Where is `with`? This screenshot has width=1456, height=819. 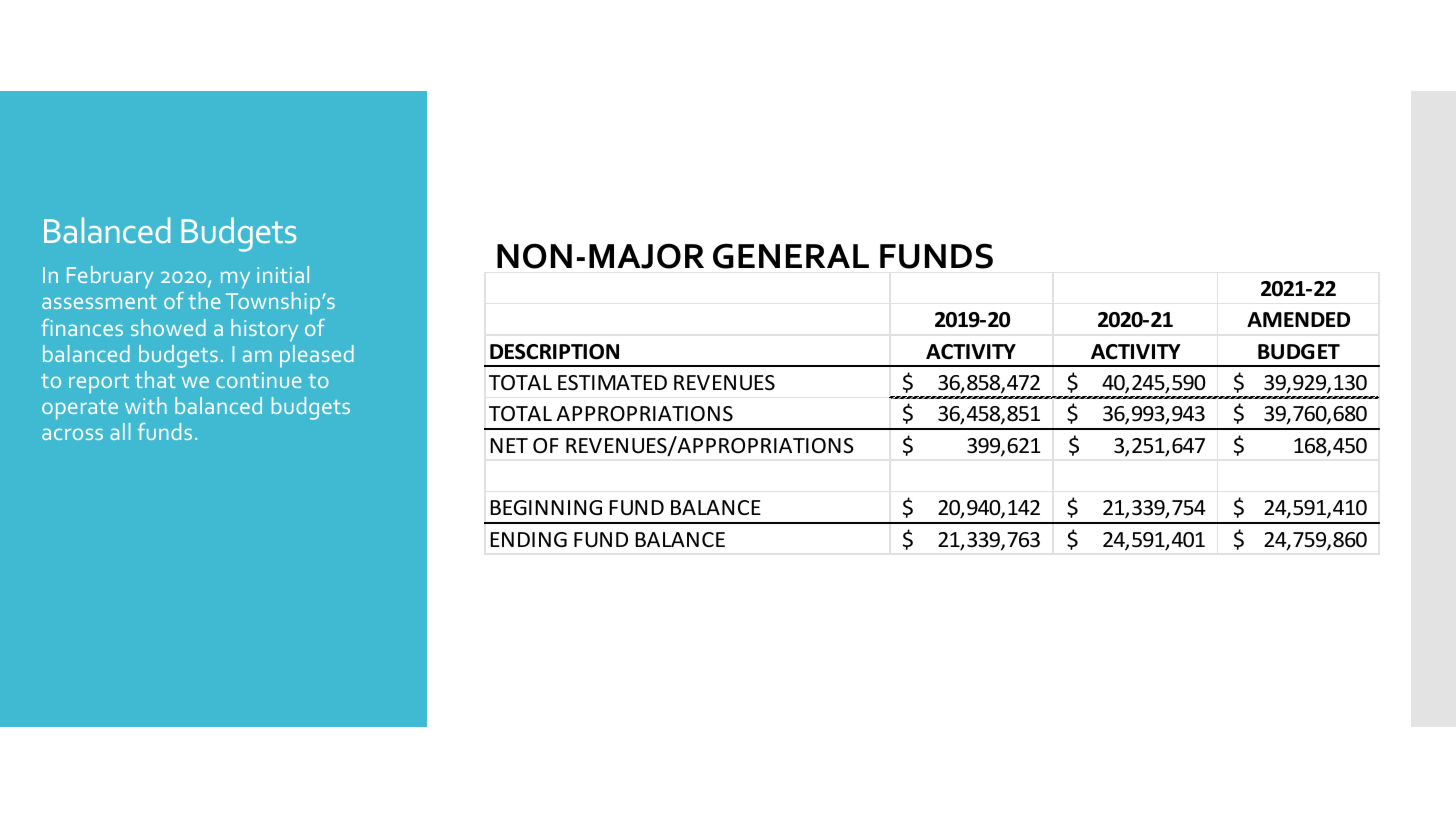 with is located at coordinates (146, 405).
